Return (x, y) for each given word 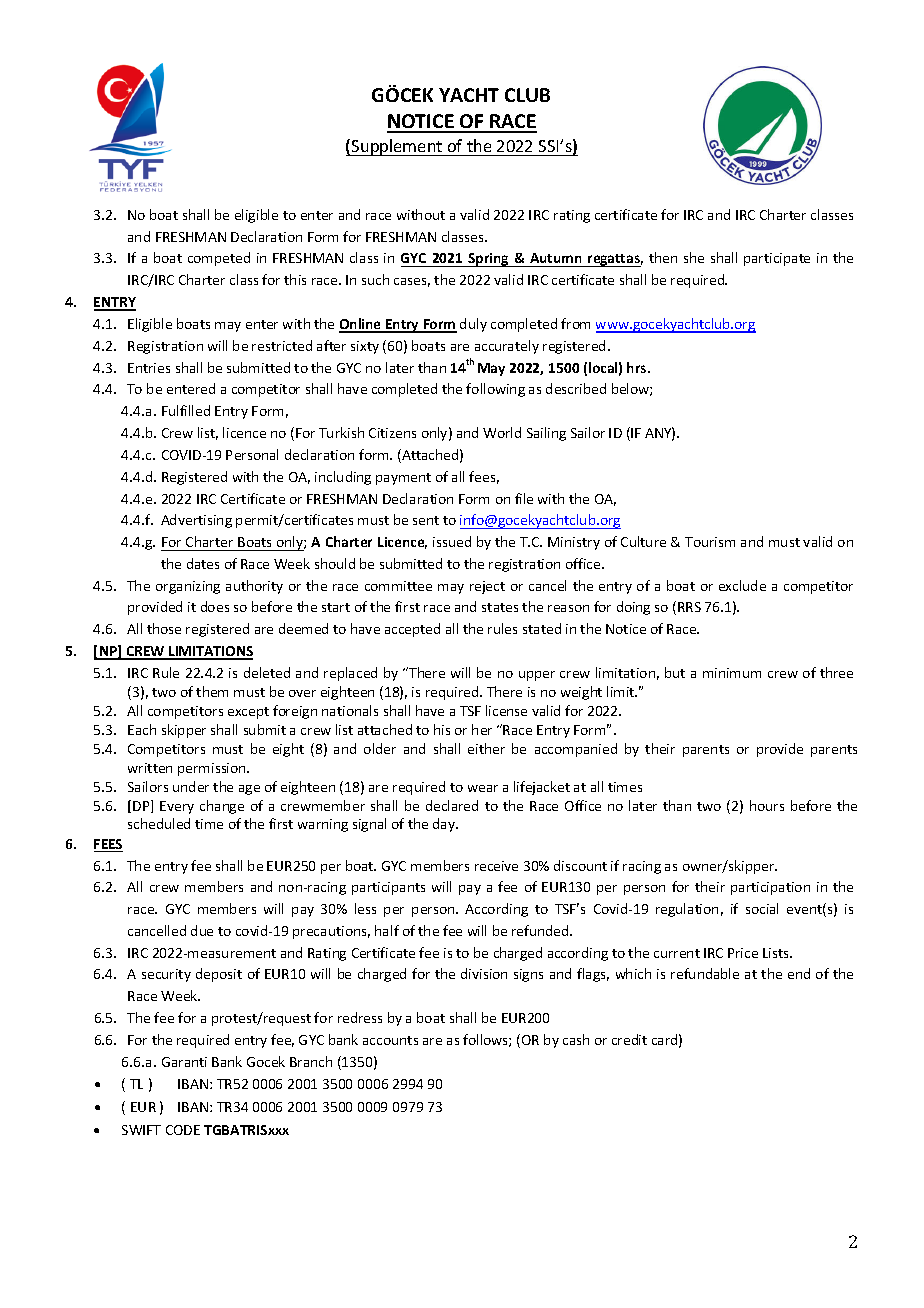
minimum (732, 673)
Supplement (397, 147)
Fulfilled (186, 410)
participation (770, 888)
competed (219, 259)
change (222, 807)
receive (496, 866)
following (495, 390)
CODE (183, 1130)
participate (777, 259)
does (215, 606)
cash (576, 1039)
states (500, 607)
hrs (638, 367)
